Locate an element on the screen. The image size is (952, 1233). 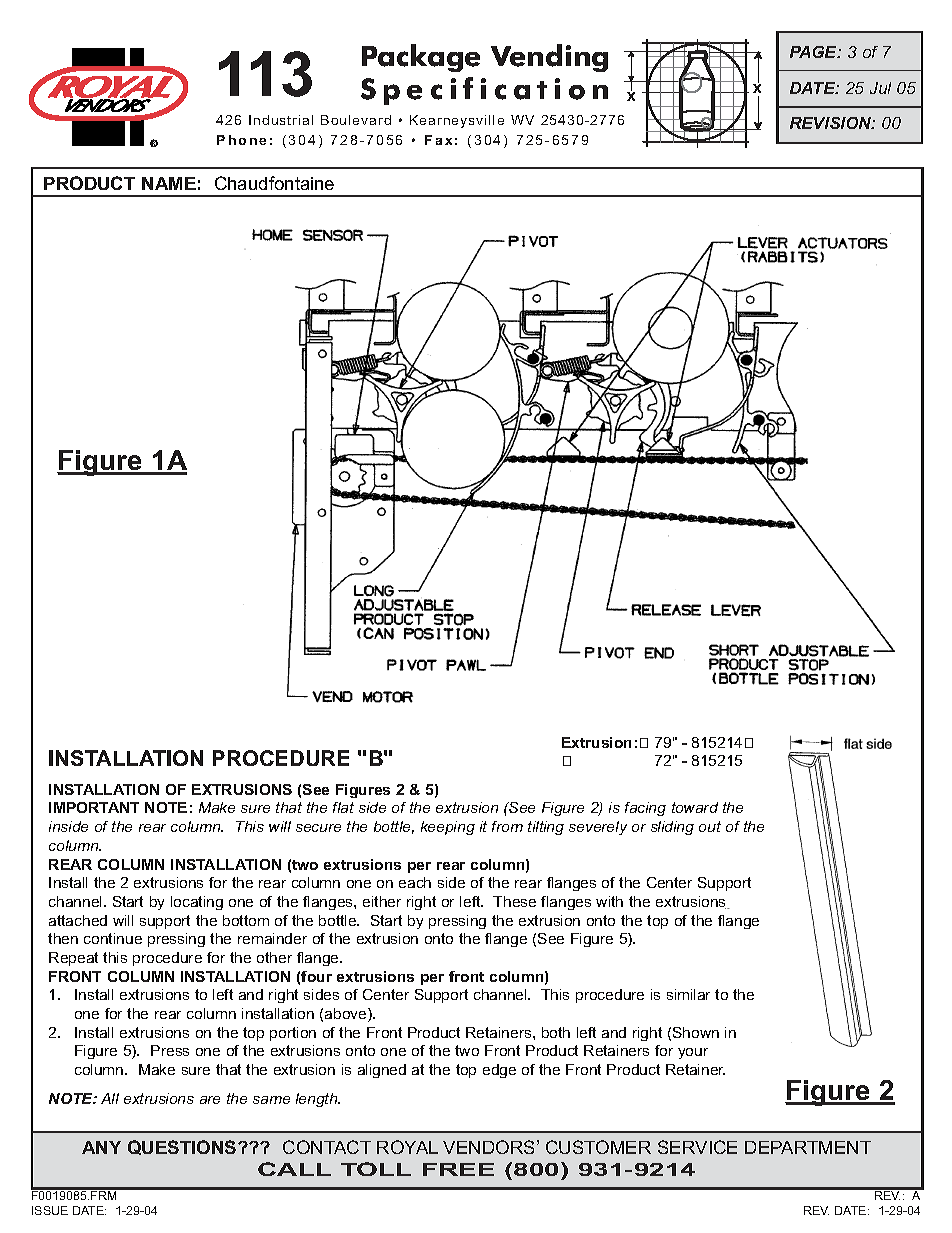
QUESTIONS is located at coordinates (183, 1147).
